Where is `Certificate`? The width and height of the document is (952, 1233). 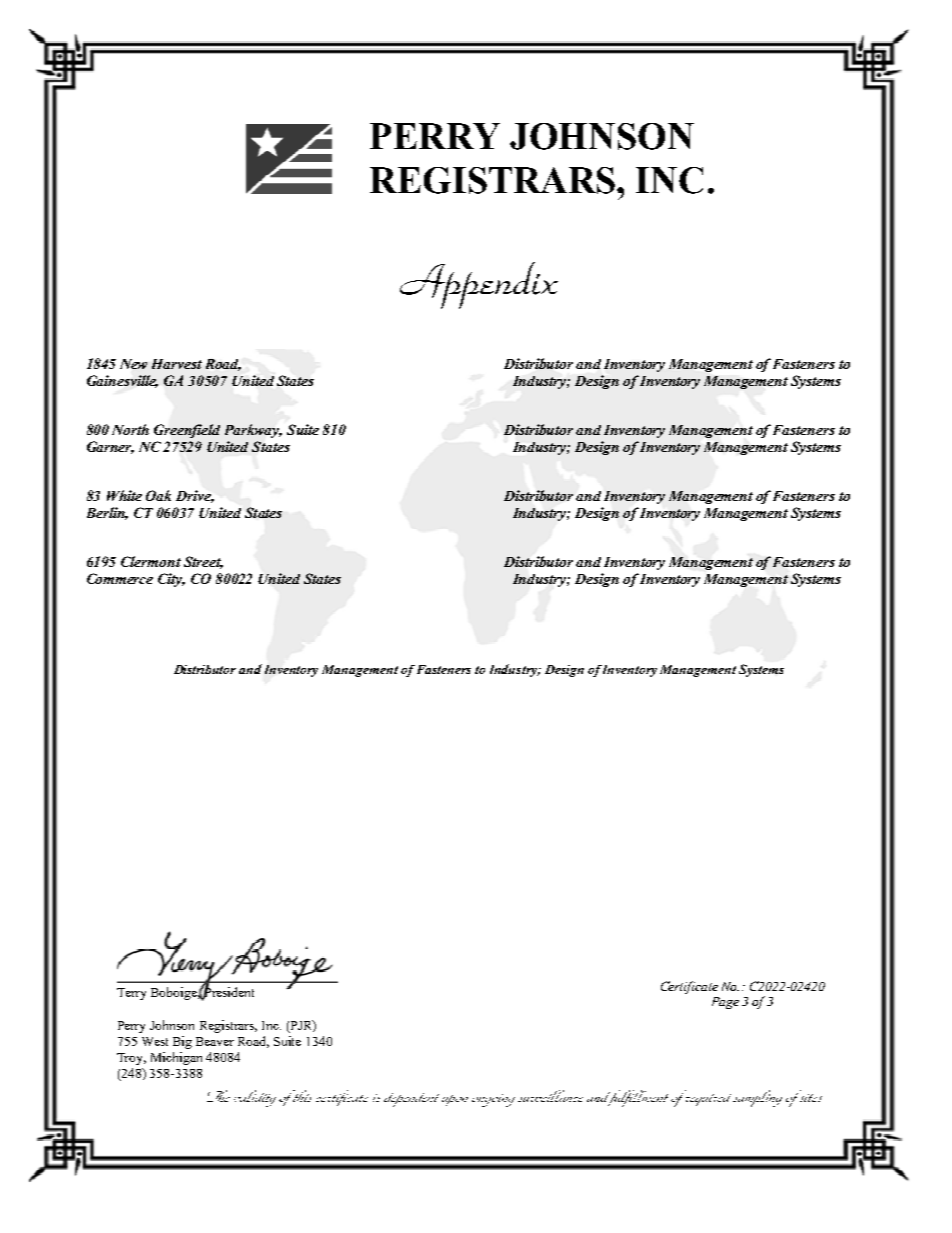
Certificate is located at coordinates (689, 987).
